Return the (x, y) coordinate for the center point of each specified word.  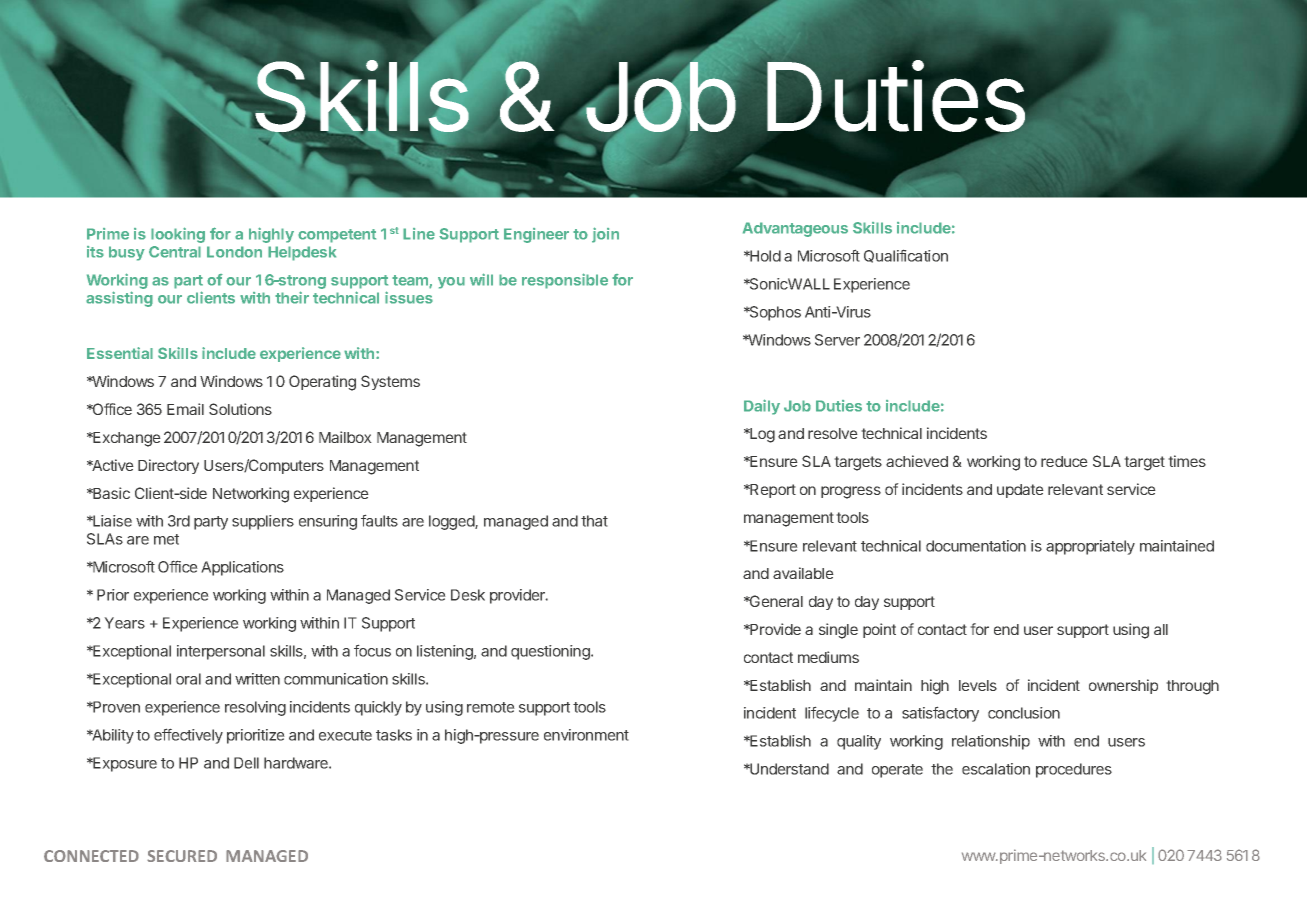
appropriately (1090, 547)
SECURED (182, 856)
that (594, 521)
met (166, 539)
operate (897, 771)
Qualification (906, 256)
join (605, 235)
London (234, 252)
